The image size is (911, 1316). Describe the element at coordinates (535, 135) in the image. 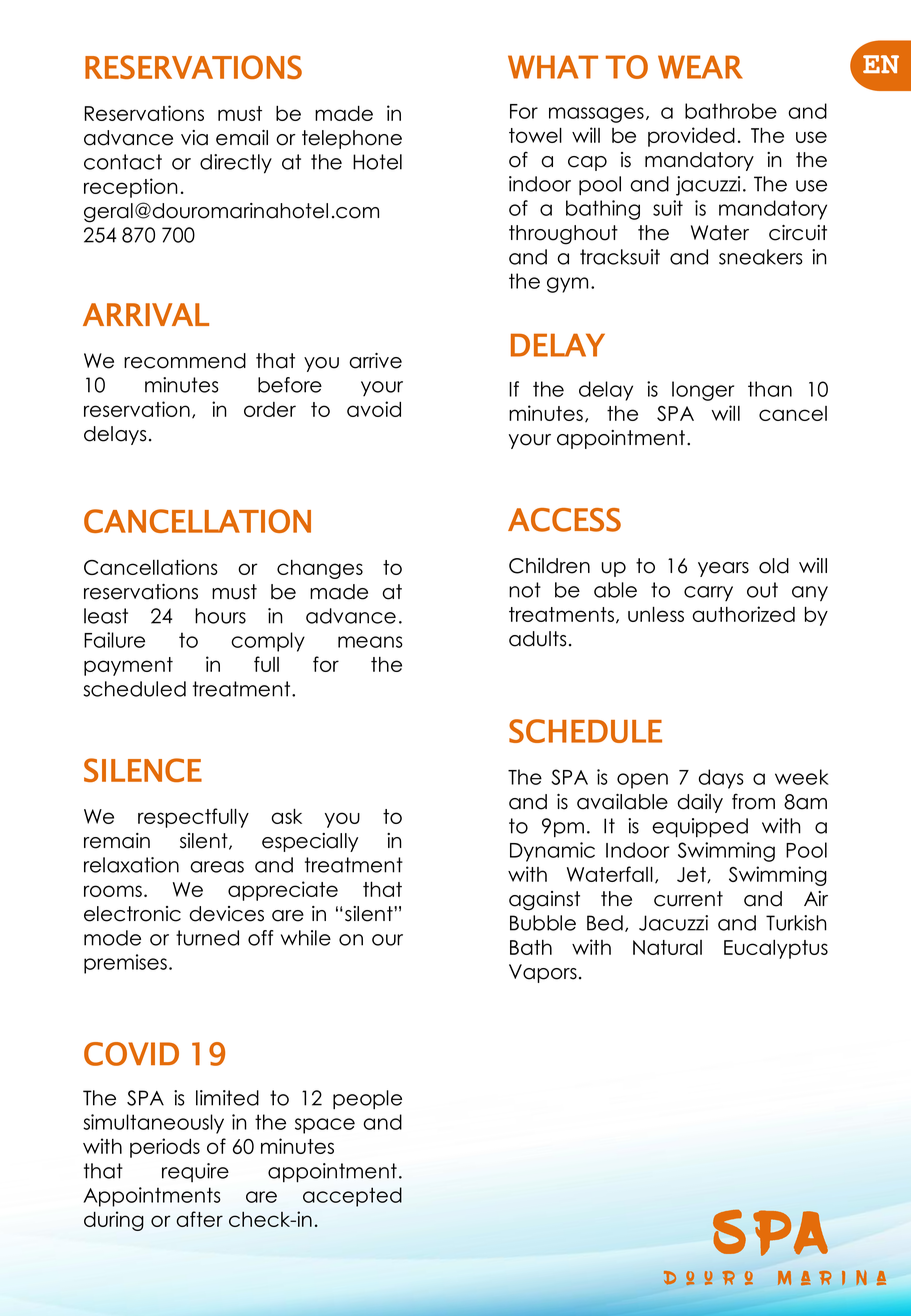

I see `towel` at that location.
